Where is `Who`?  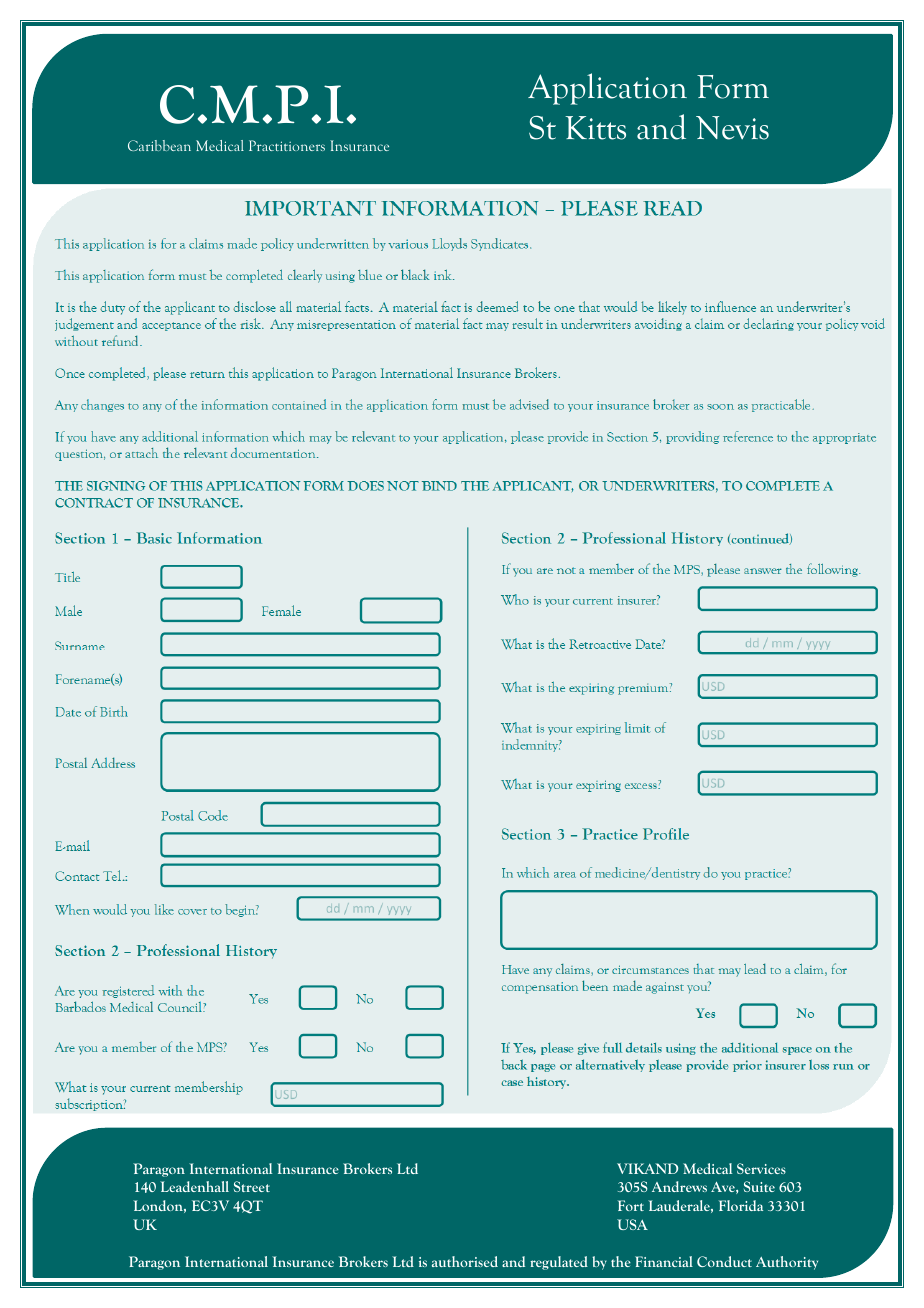 Who is located at coordinates (515, 599).
